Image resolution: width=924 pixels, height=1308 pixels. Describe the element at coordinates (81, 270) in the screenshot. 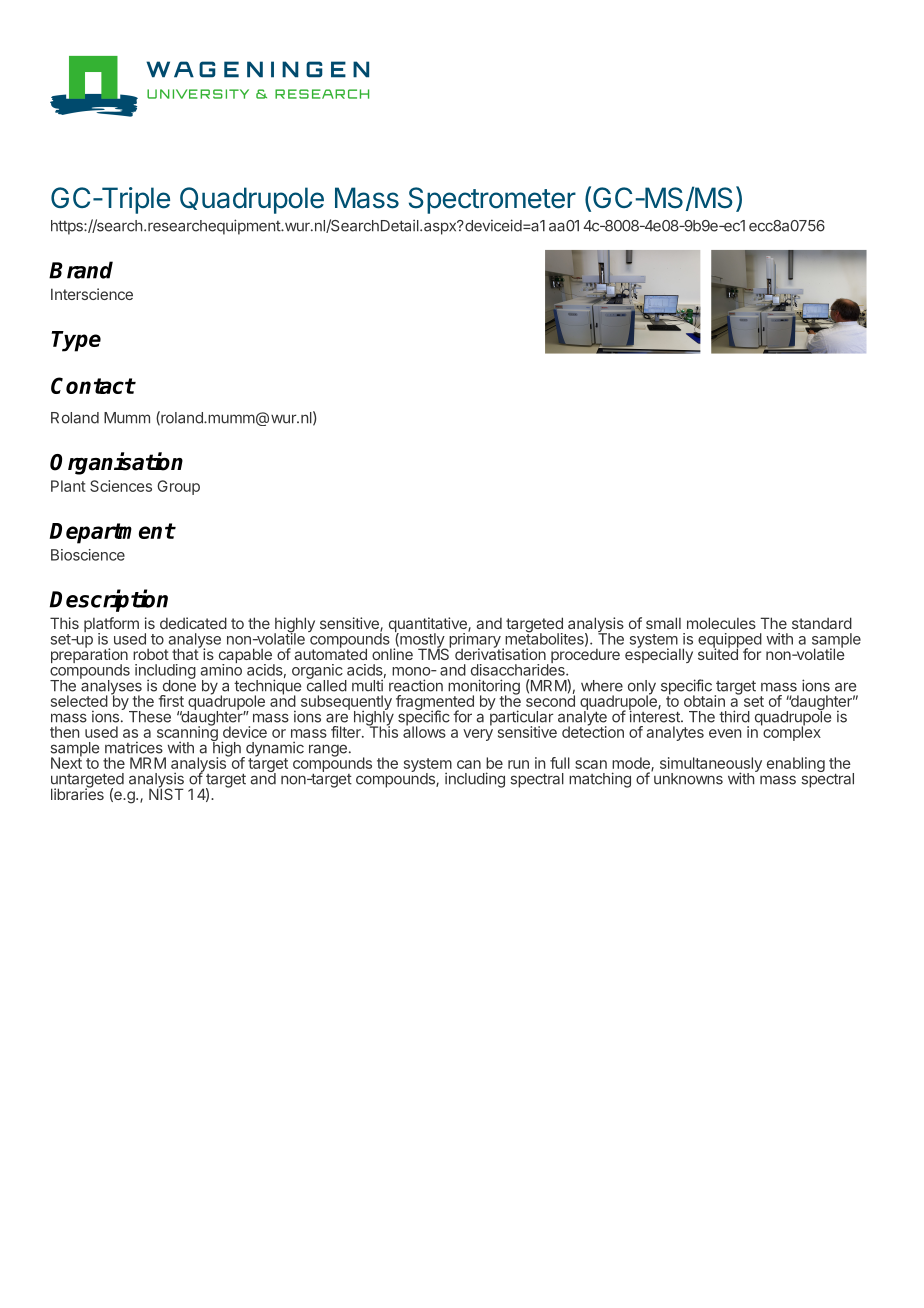

I see `Brand` at that location.
